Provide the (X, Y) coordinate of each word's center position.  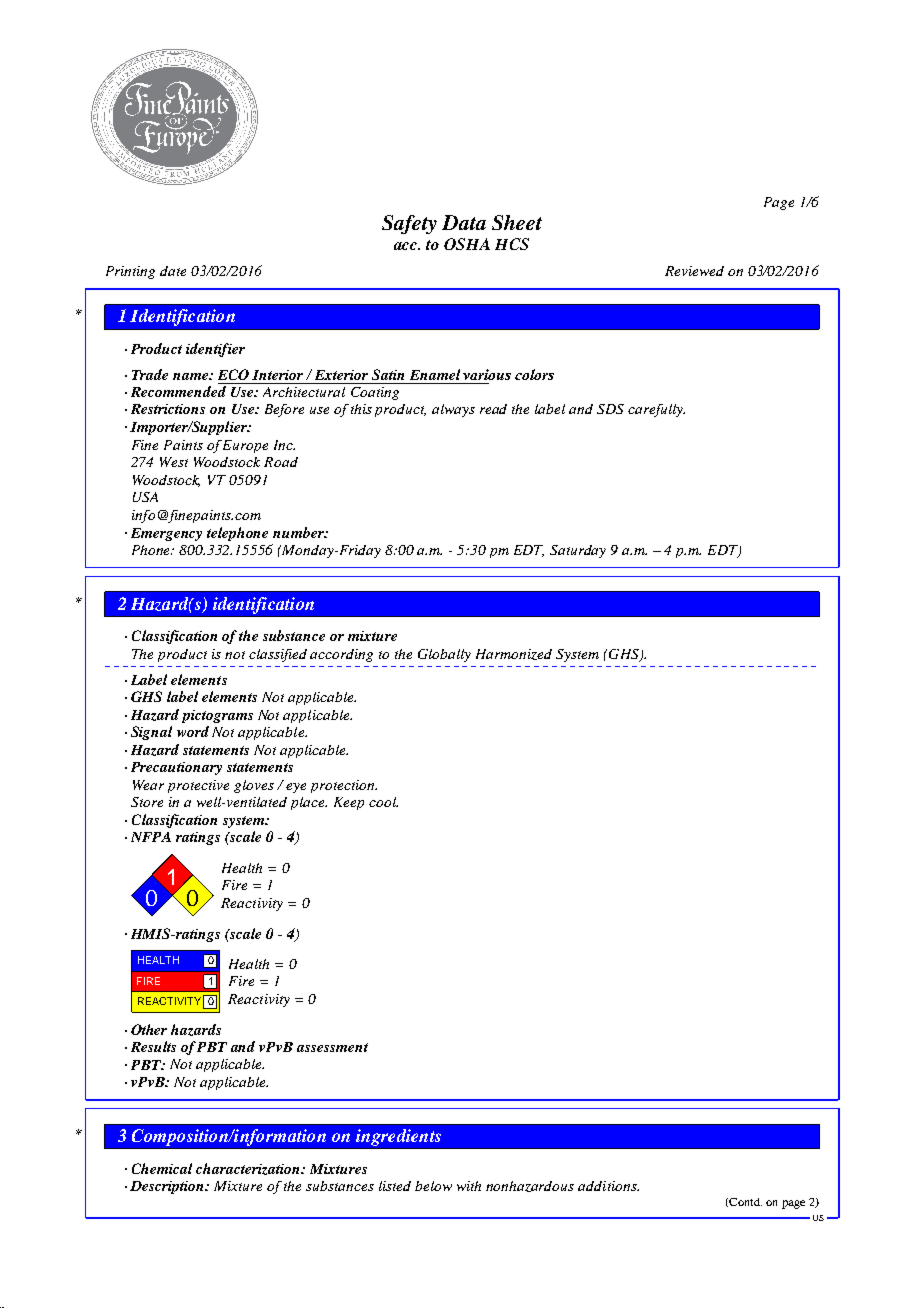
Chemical (162, 1168)
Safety (409, 224)
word (193, 731)
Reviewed (694, 271)
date (173, 271)
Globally (444, 655)
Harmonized (514, 654)
